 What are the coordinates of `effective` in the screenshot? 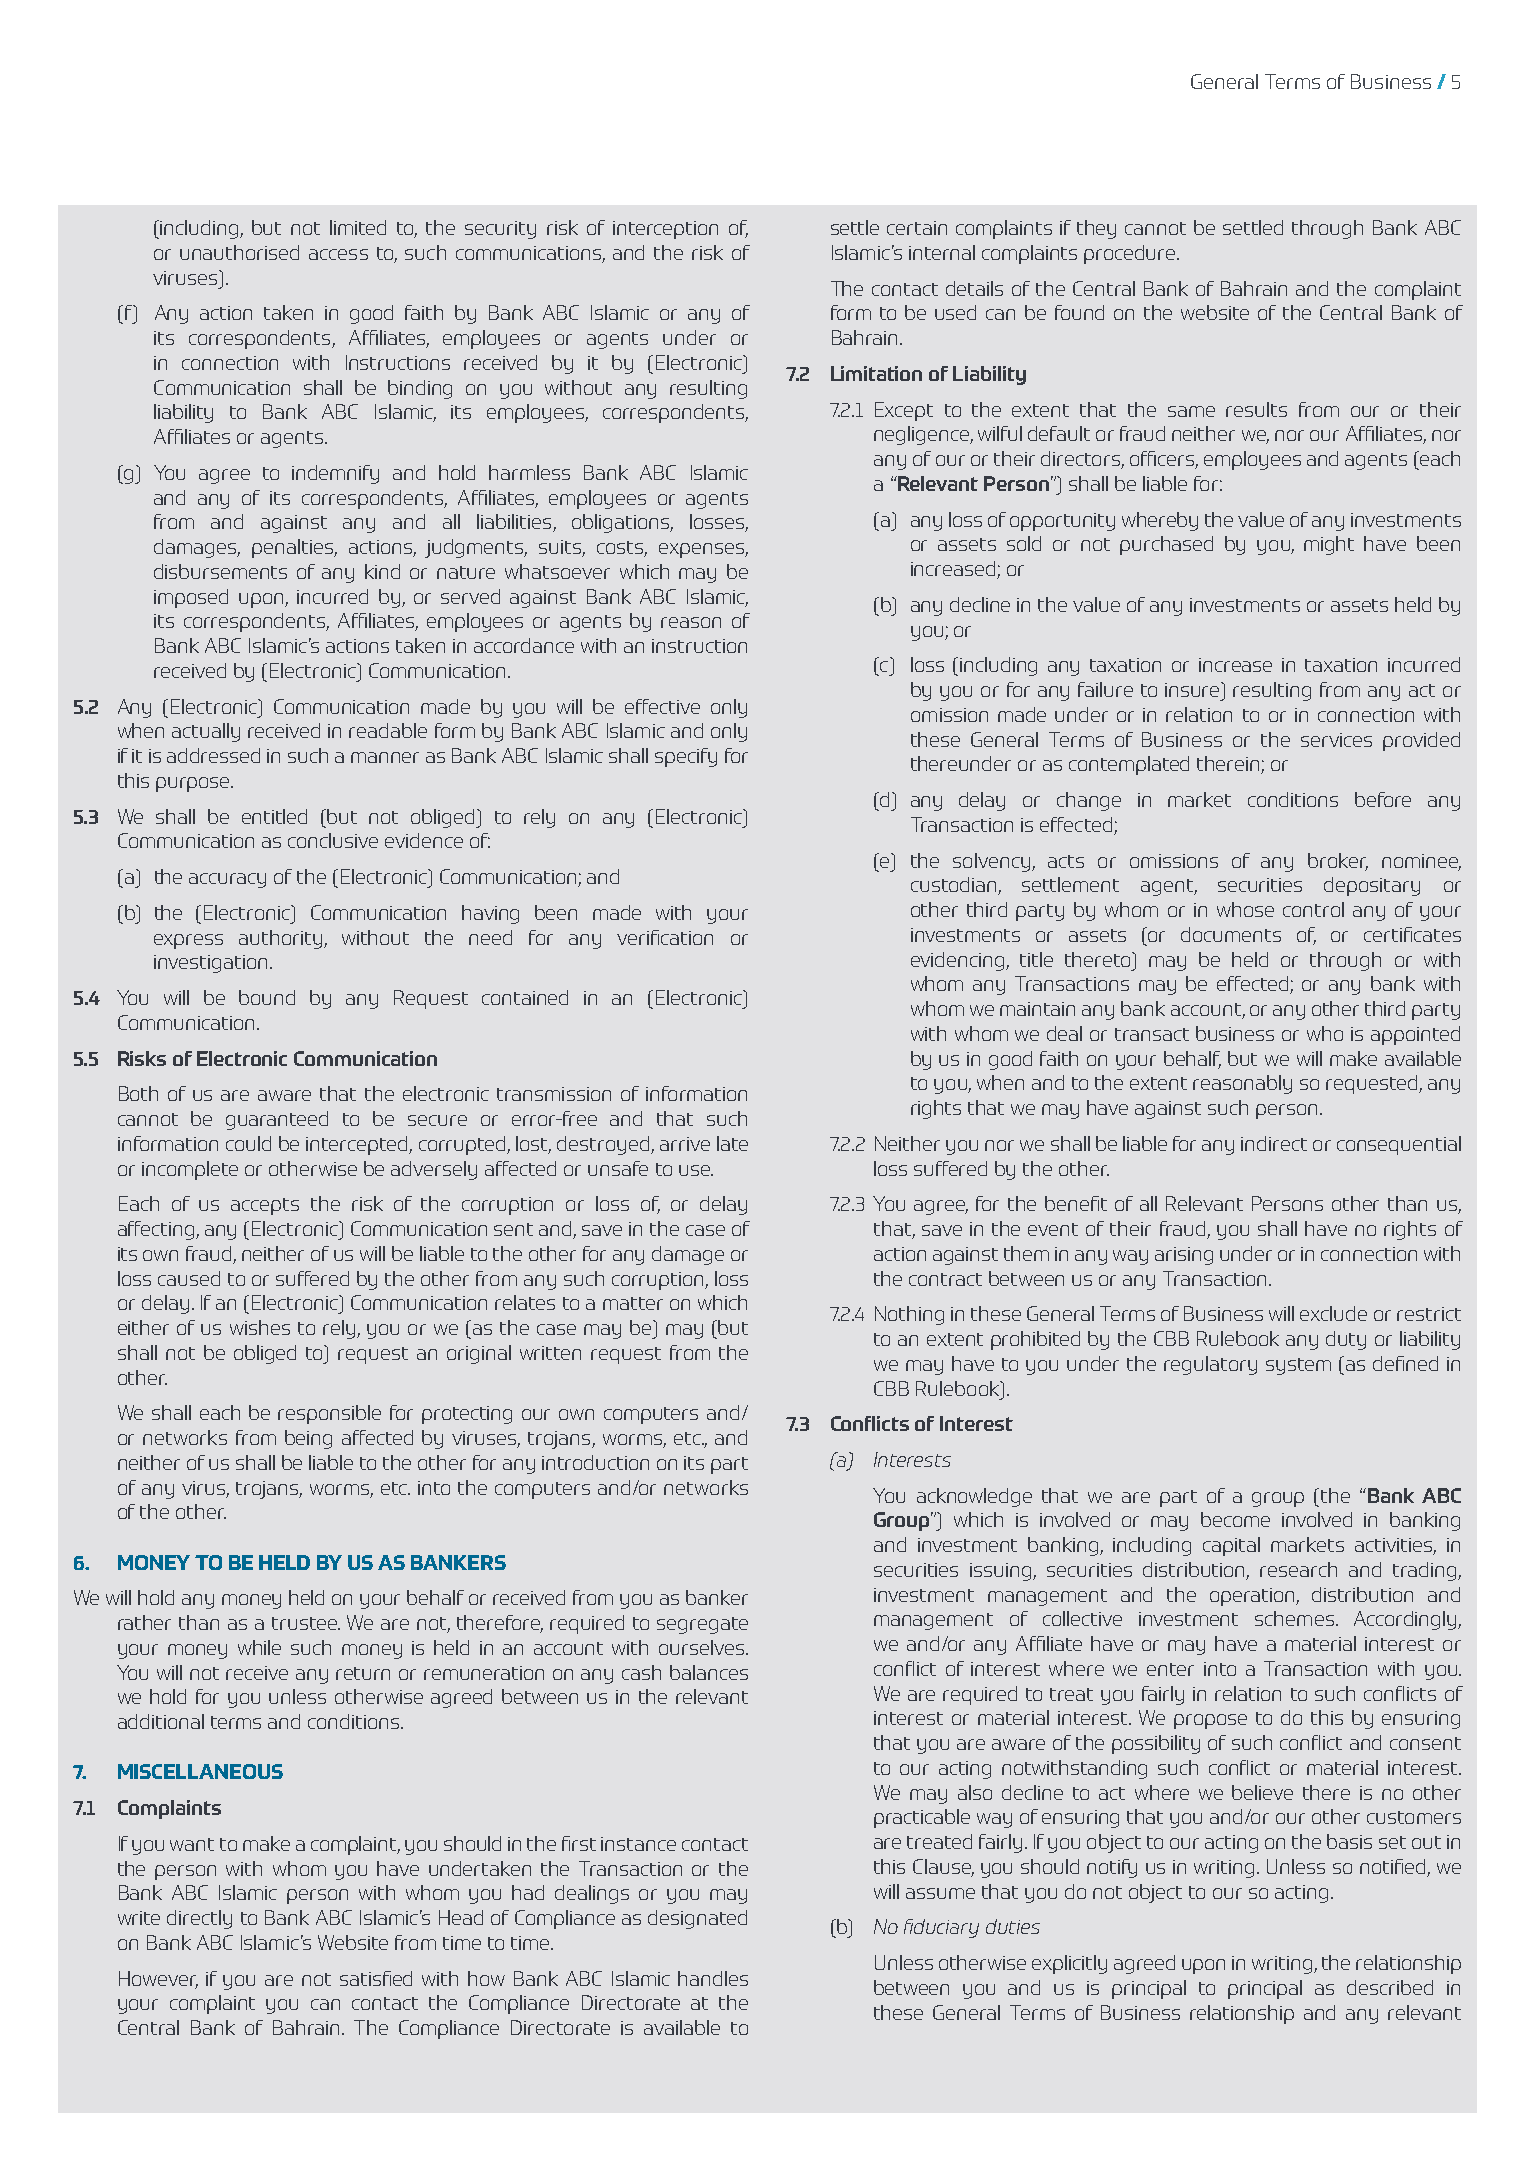 It's located at (662, 706).
